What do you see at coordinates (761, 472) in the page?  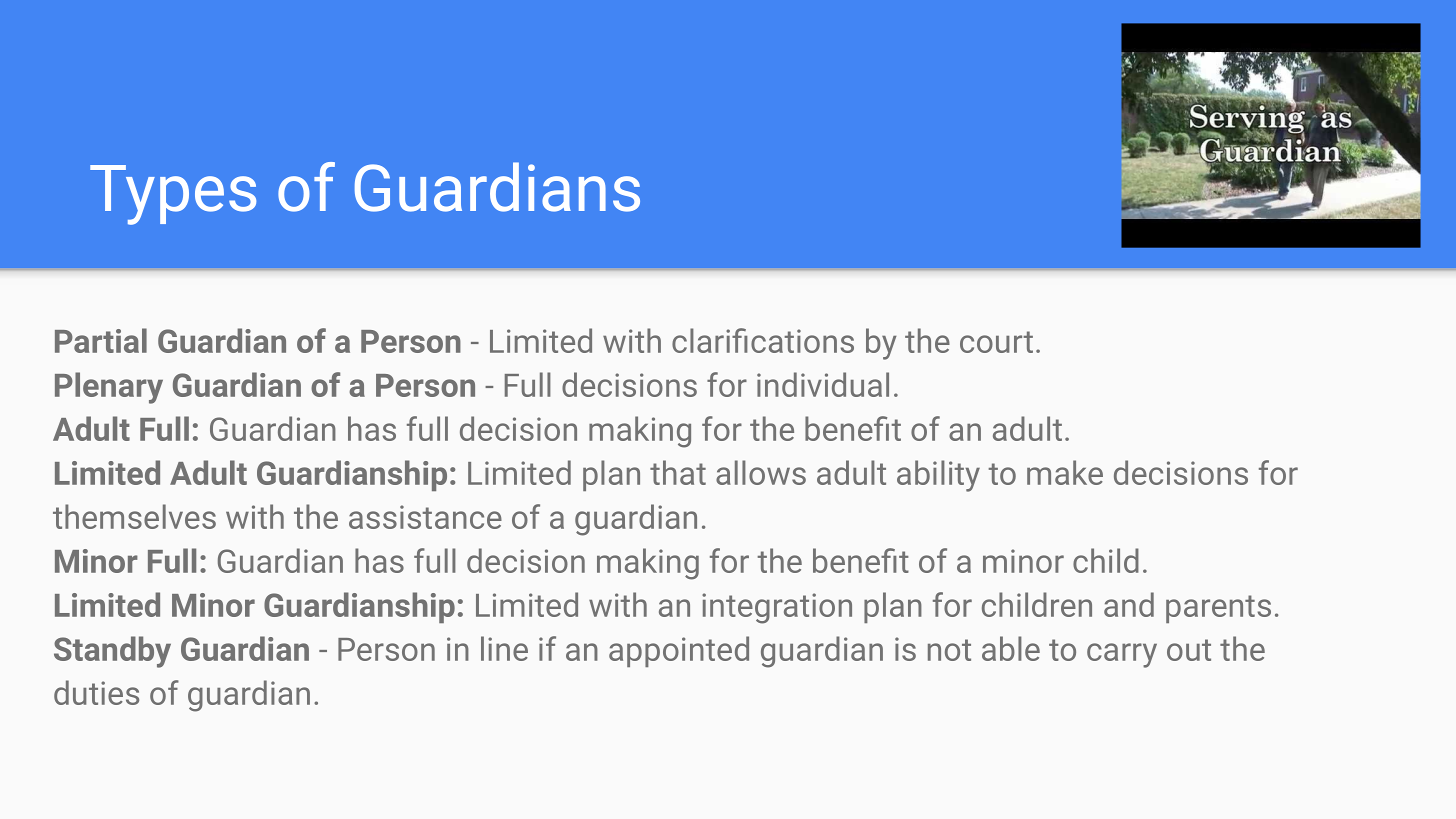 I see `allows` at bounding box center [761, 472].
